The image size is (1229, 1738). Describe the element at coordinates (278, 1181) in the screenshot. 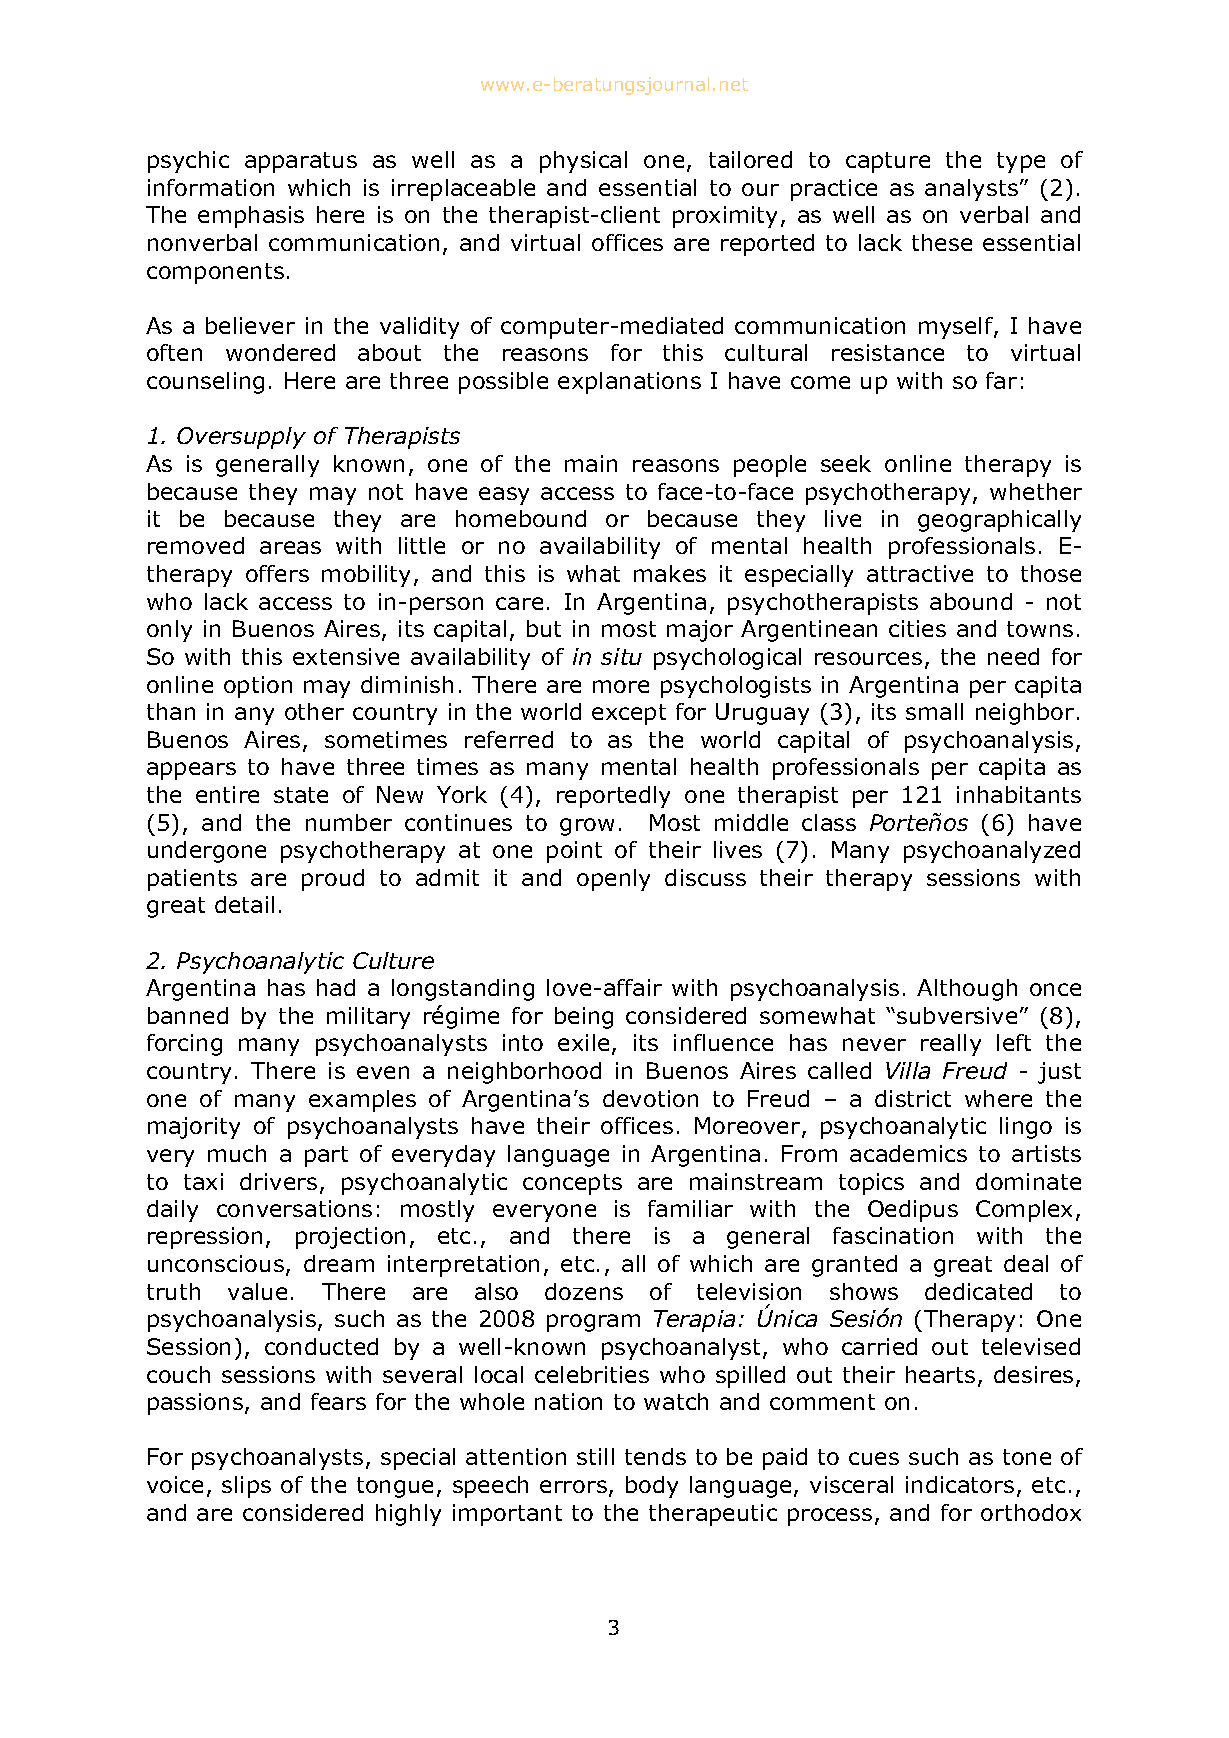

I see `drivers` at that location.
